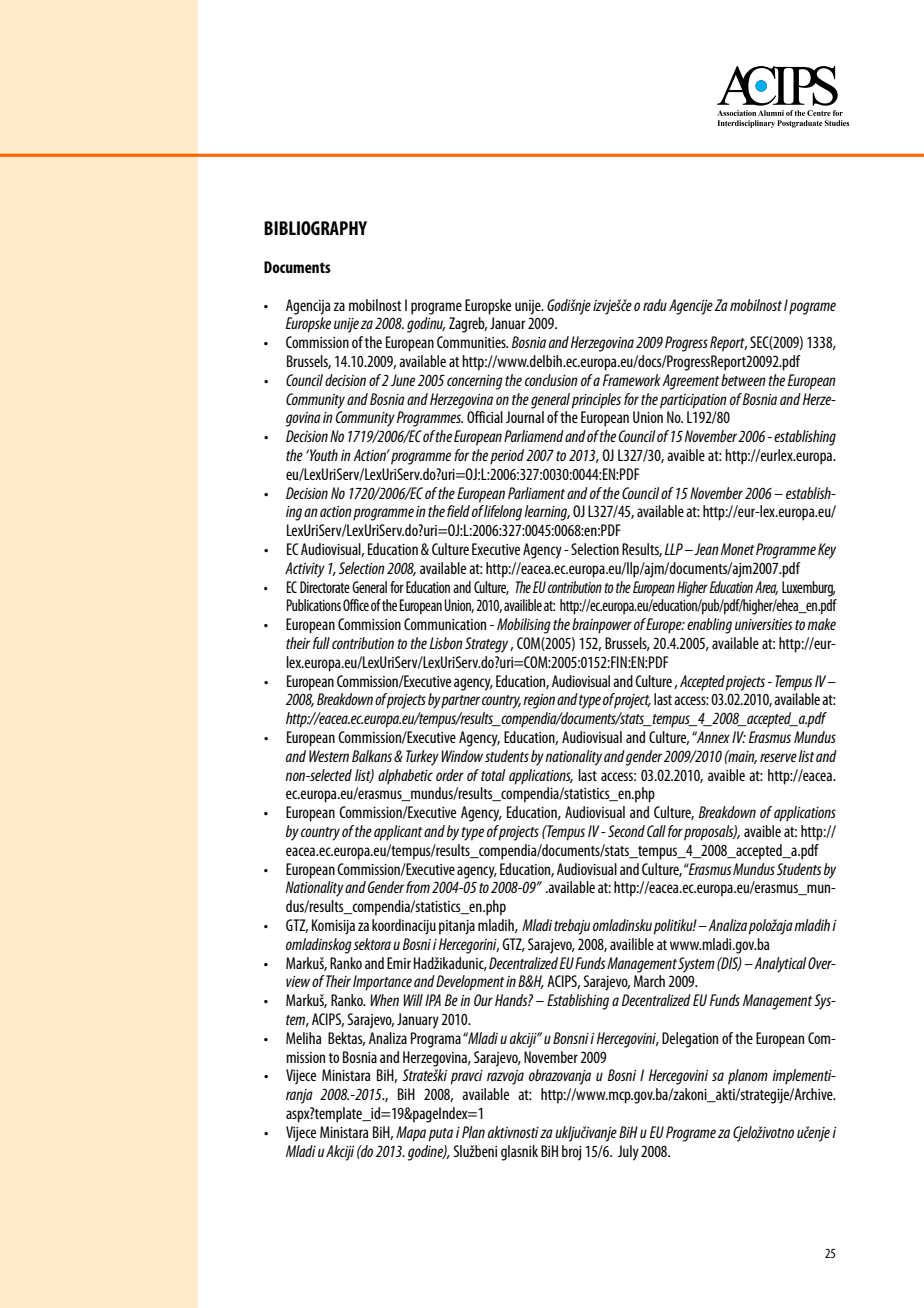 Image resolution: width=924 pixels, height=1308 pixels. Describe the element at coordinates (321, 643) in the screenshot. I see `full` at that location.
